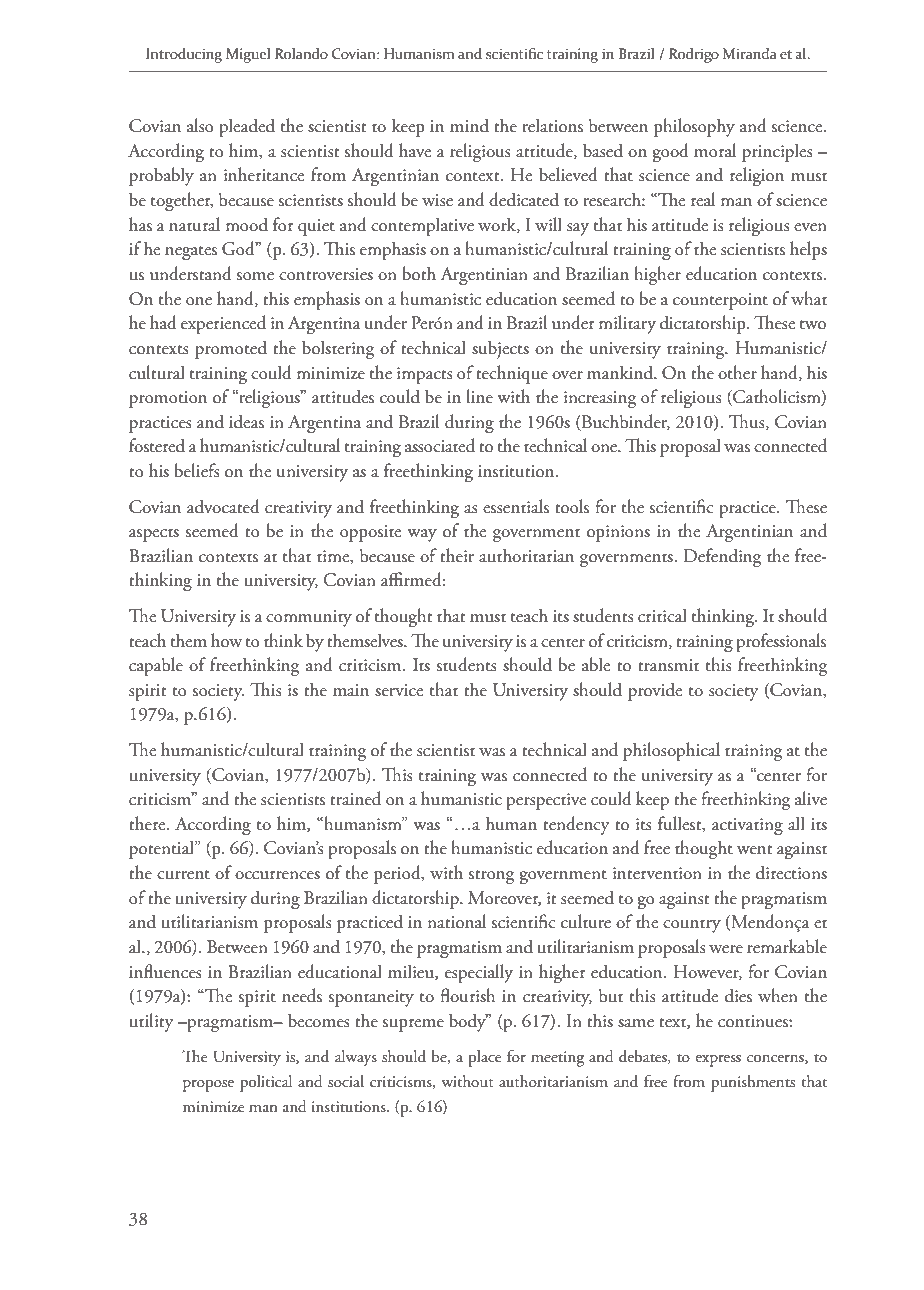 The width and height of the screenshot is (924, 1290). Describe the element at coordinates (750, 53) in the screenshot. I see `Miranda` at that location.
